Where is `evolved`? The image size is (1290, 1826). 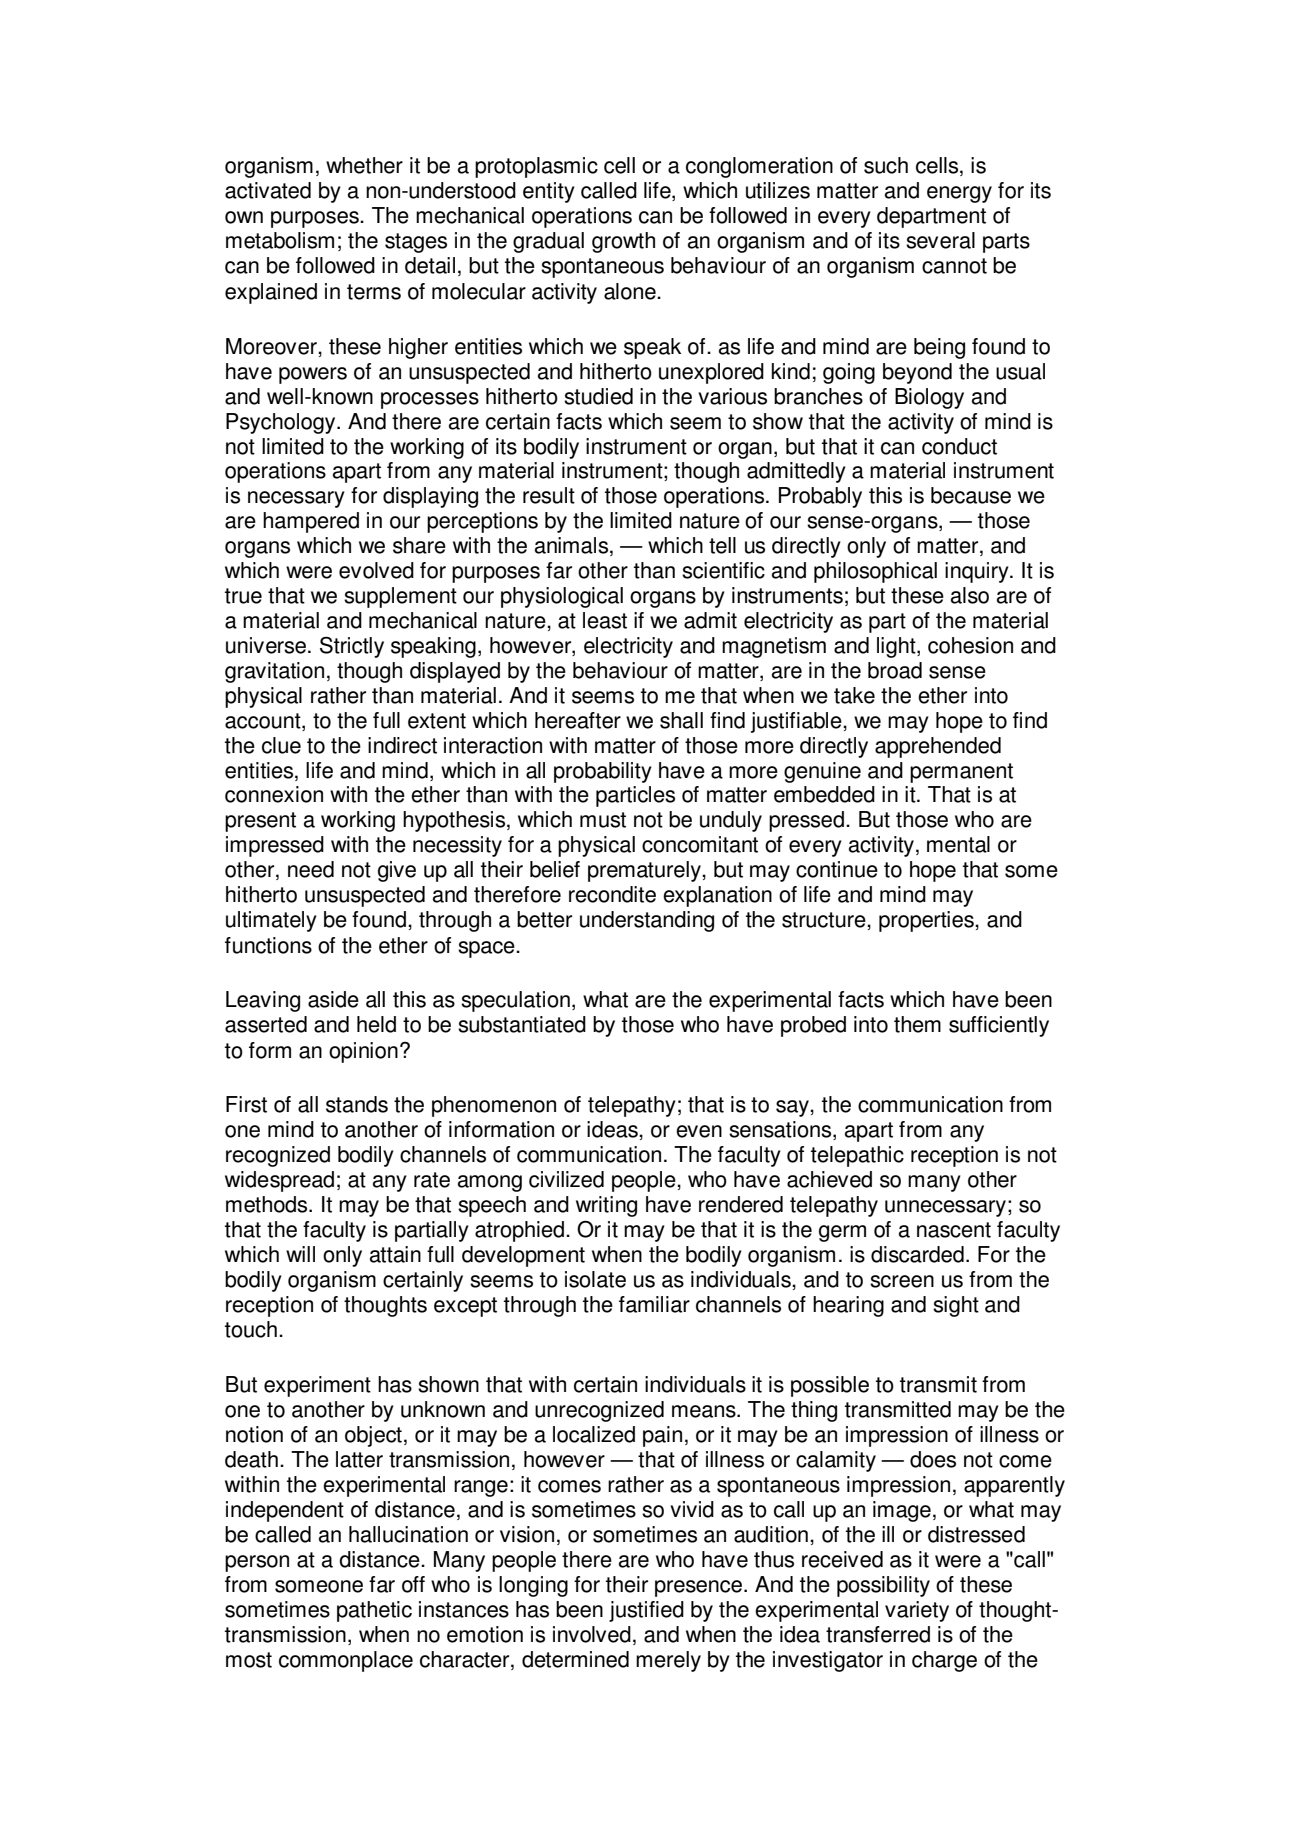 evolved is located at coordinates (376, 570).
